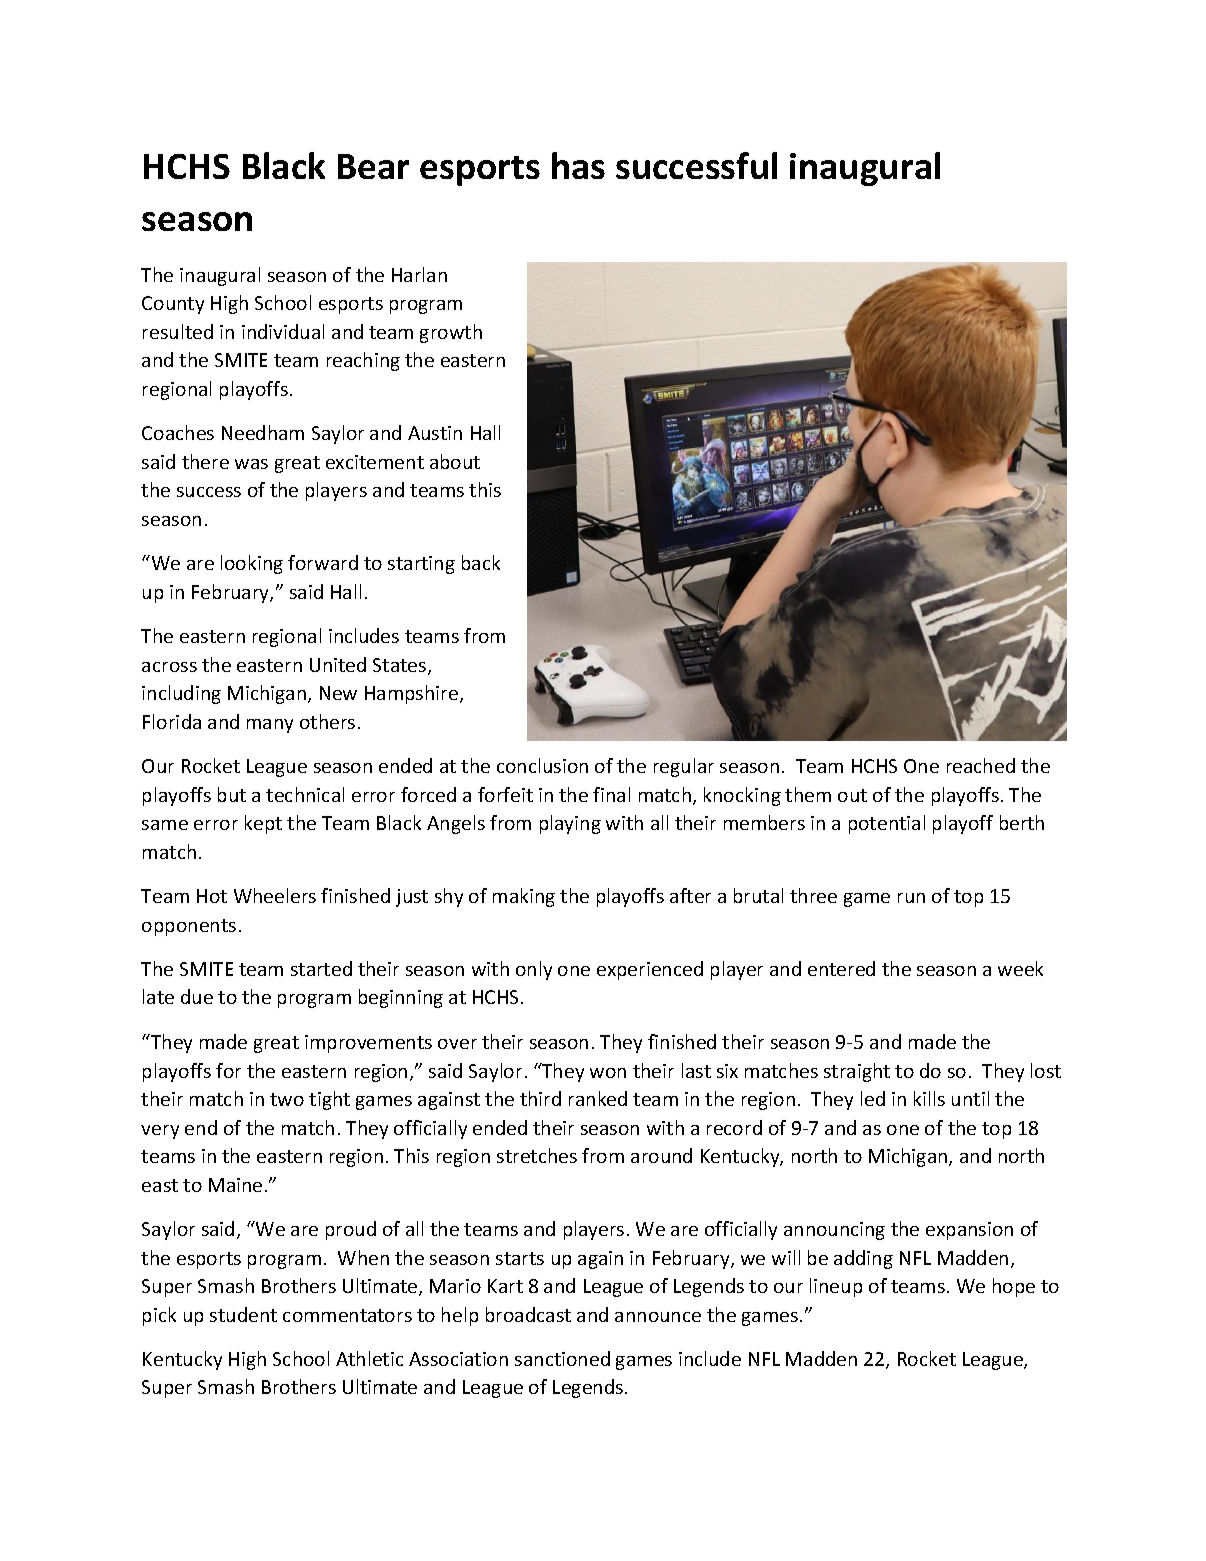  What do you see at coordinates (243, 1314) in the document?
I see `student` at bounding box center [243, 1314].
